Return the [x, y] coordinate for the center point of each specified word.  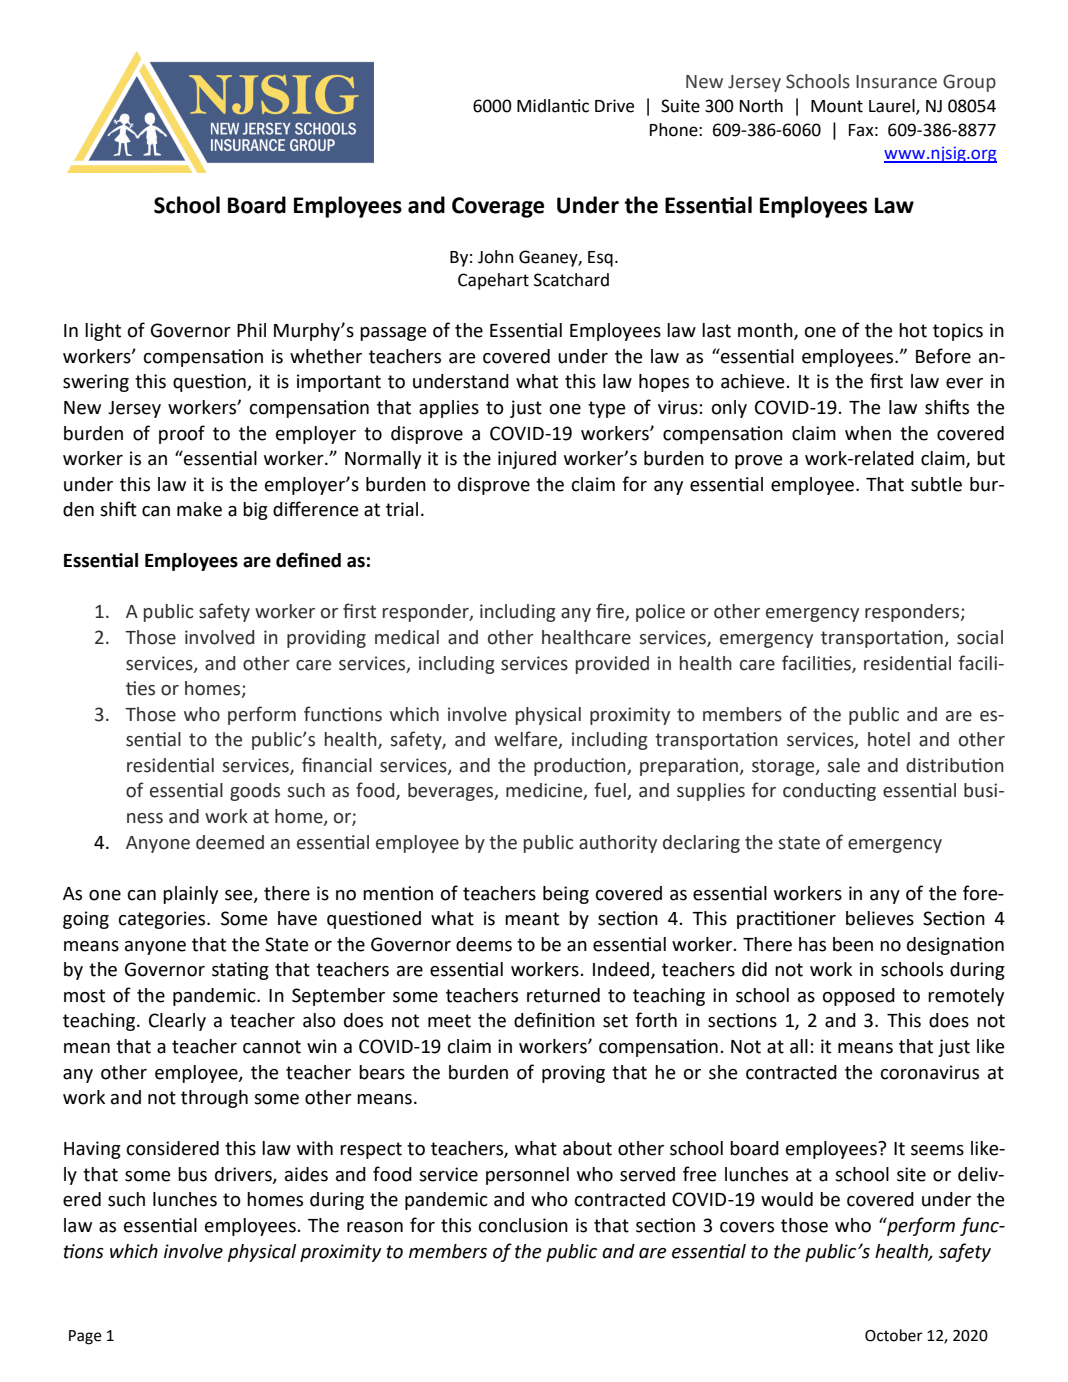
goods [255, 792]
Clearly [177, 1022]
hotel [889, 739]
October [894, 1335]
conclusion [523, 1225]
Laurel [893, 107]
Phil [251, 330]
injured [527, 460]
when [868, 433]
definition [554, 1020]
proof [182, 434]
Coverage [498, 207]
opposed [859, 997]
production [581, 767]
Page [85, 1337]
